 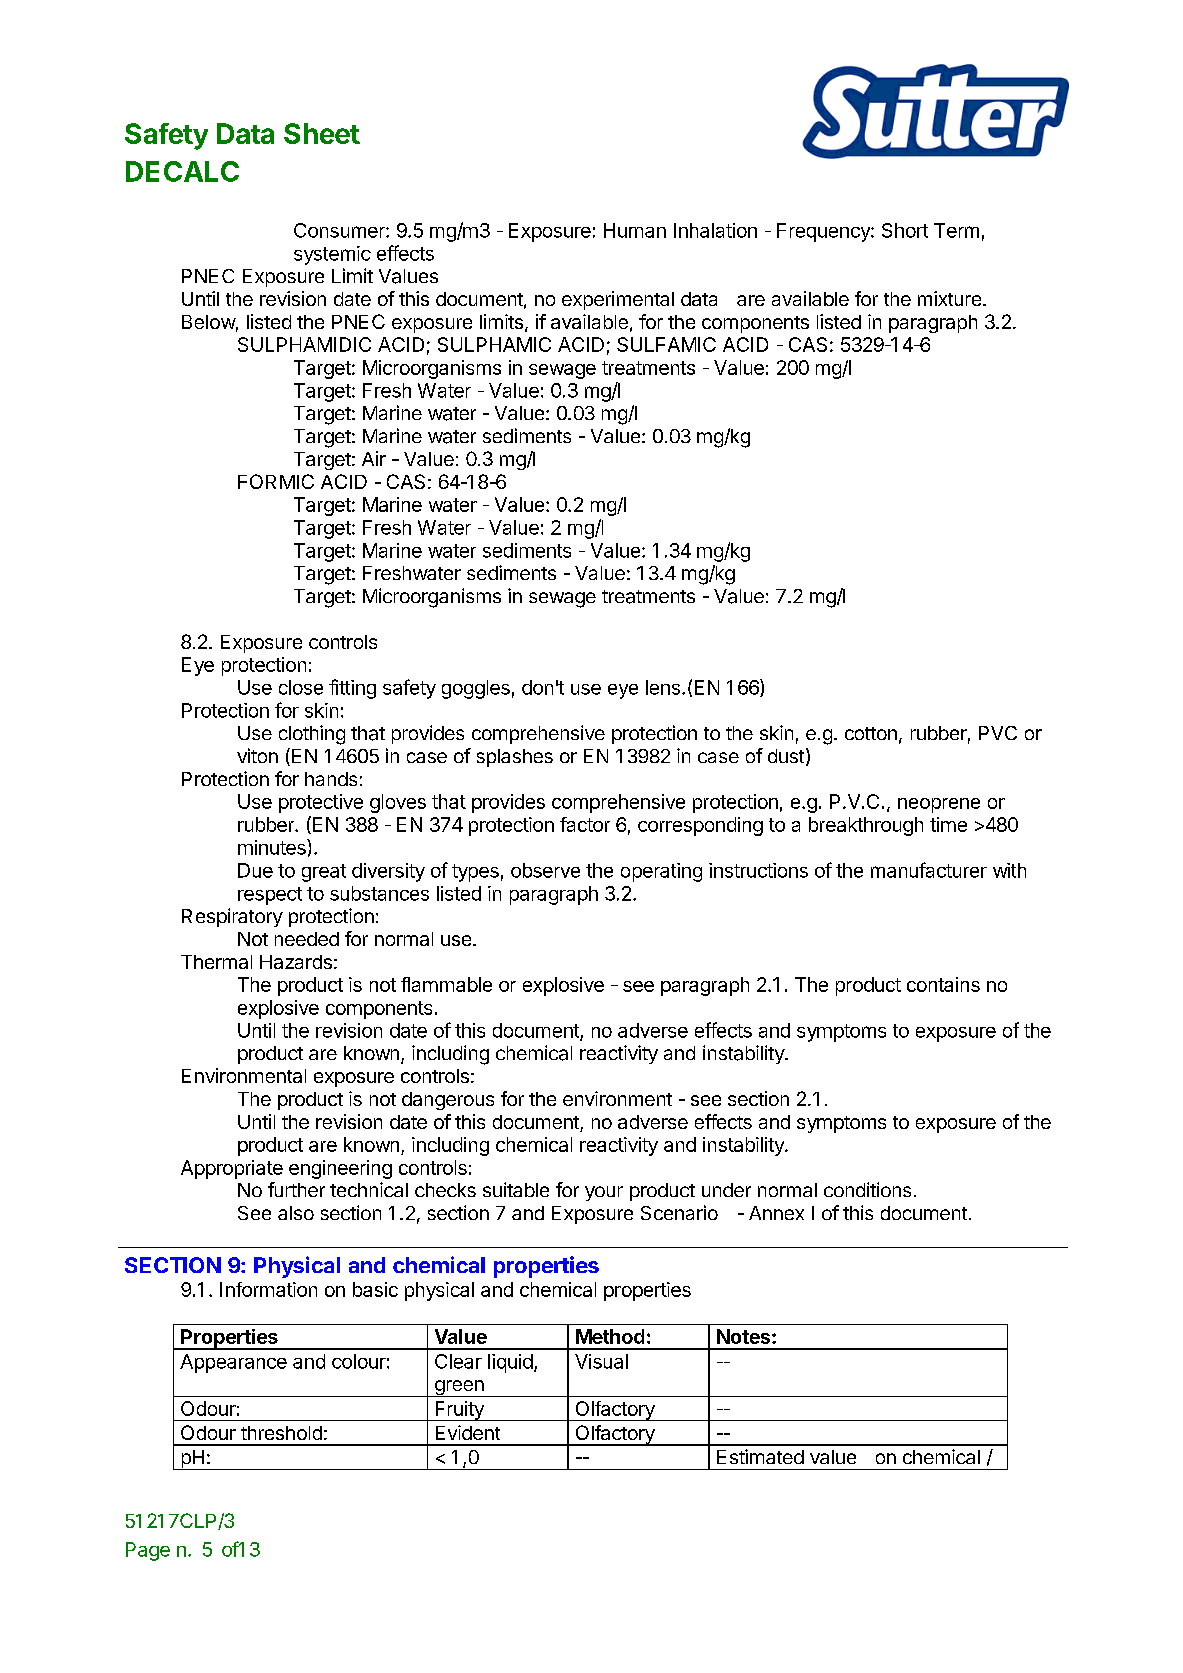 I want to click on Human, so click(x=635, y=230).
